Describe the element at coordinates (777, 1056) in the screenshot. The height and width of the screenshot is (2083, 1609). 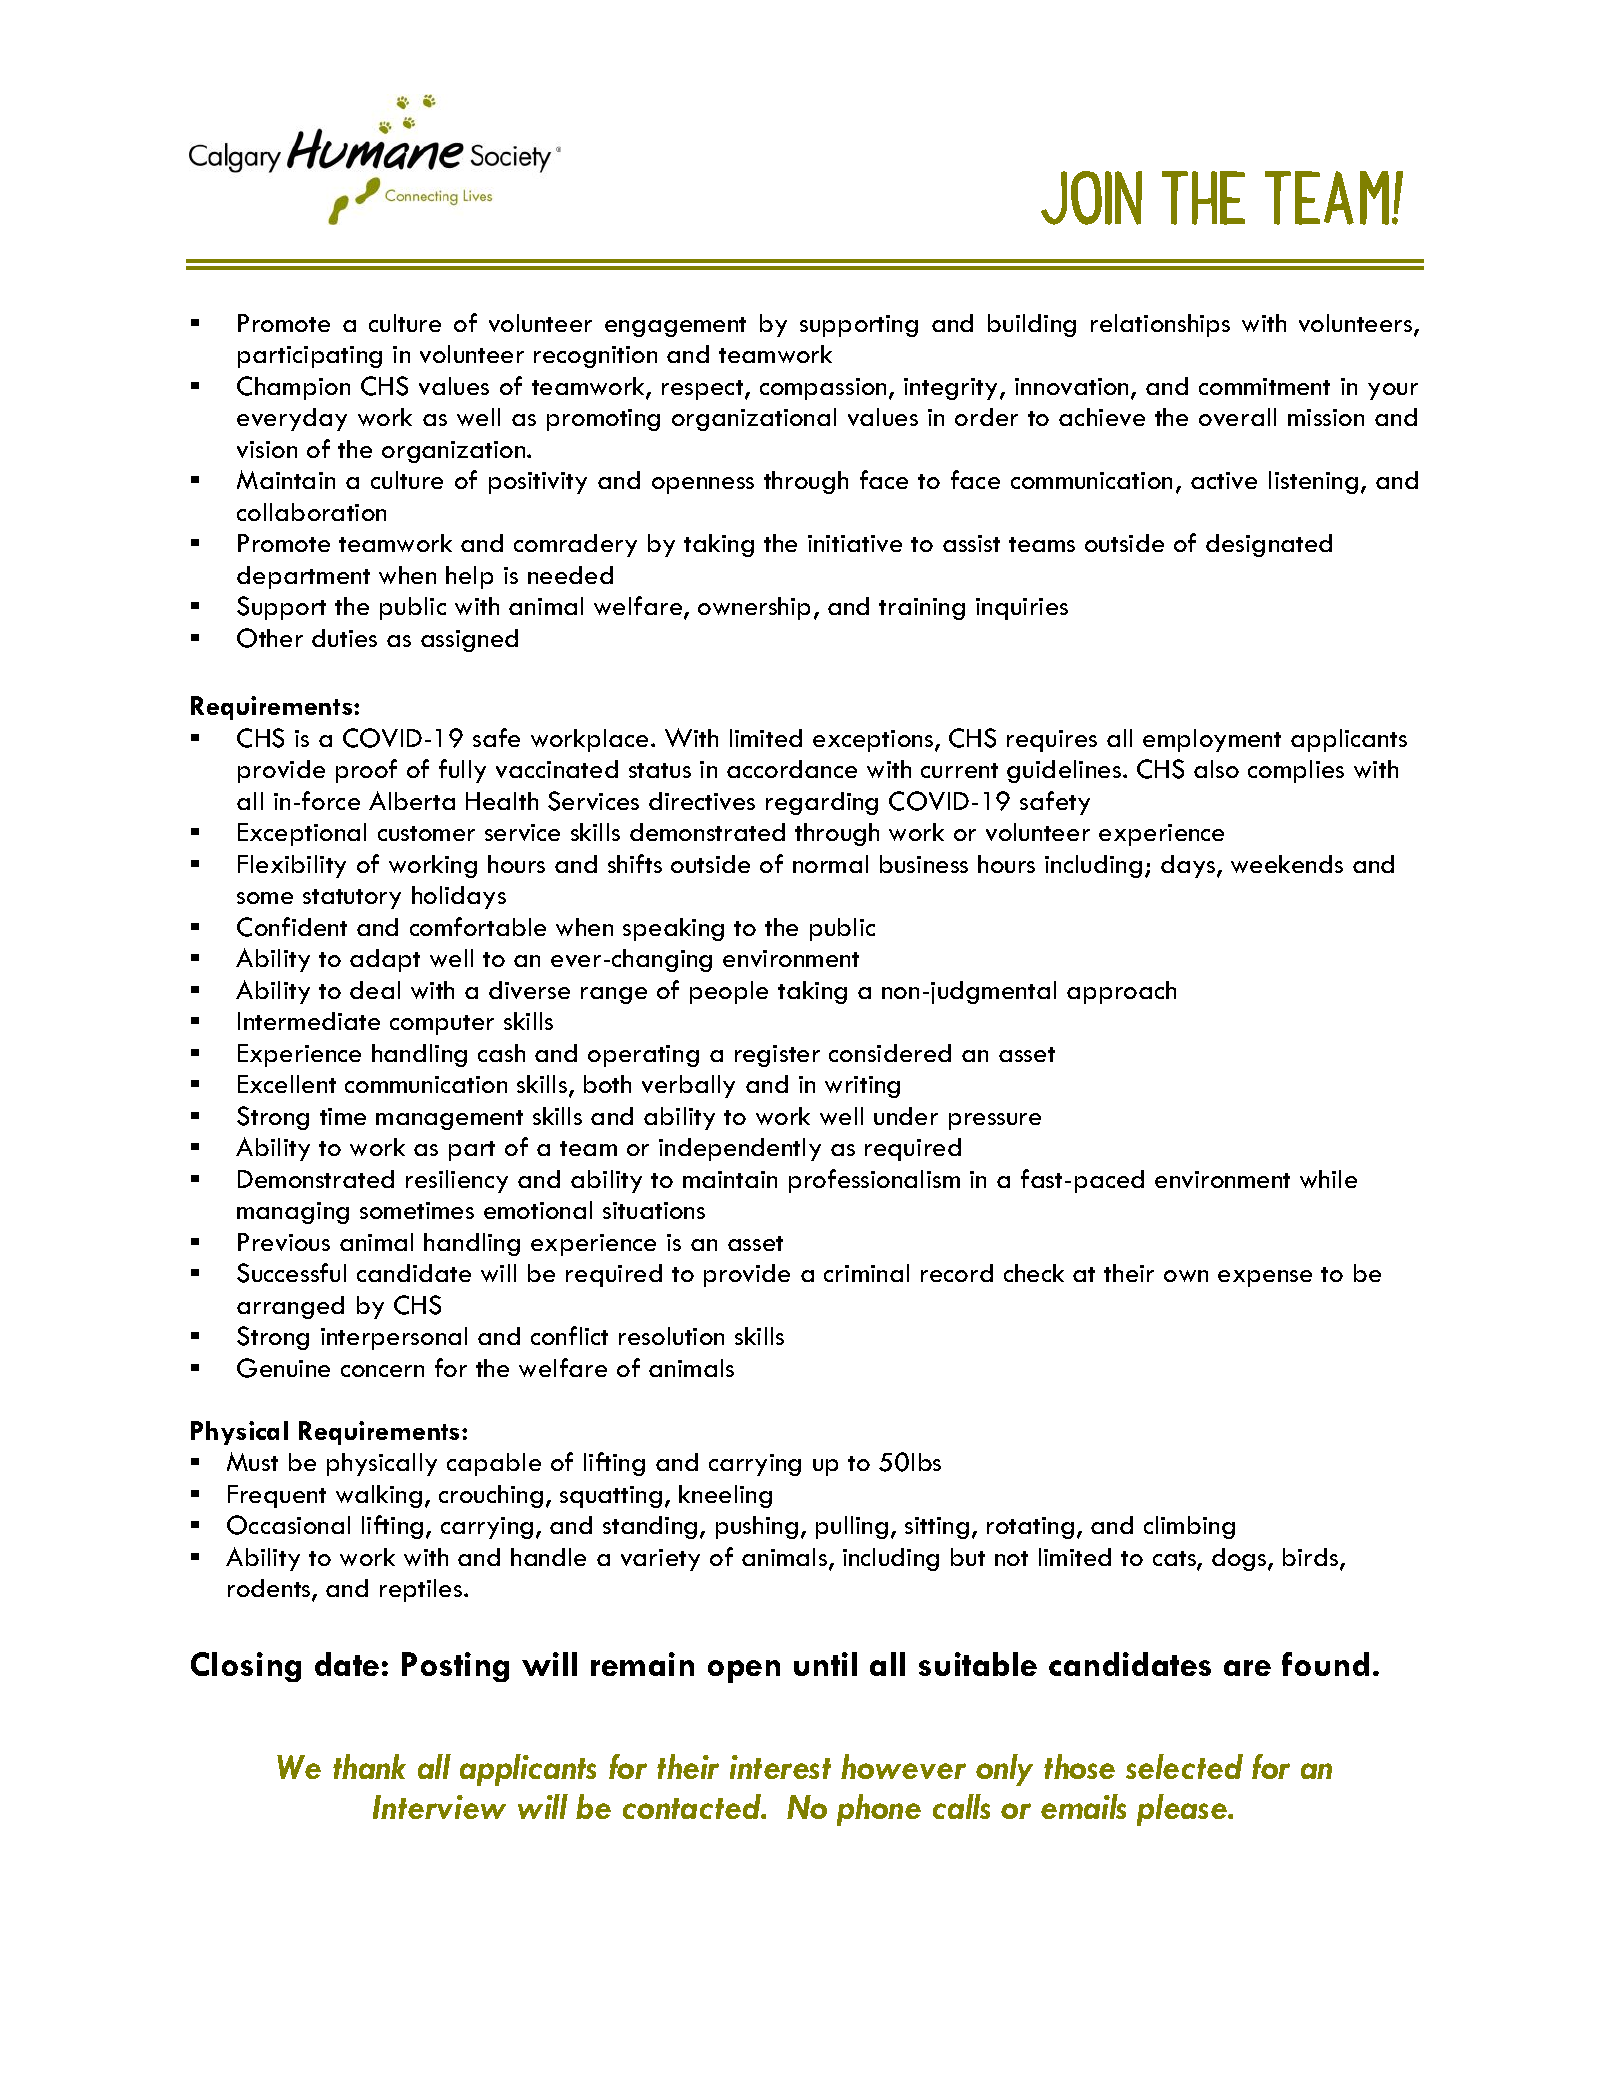
I see `register` at that location.
